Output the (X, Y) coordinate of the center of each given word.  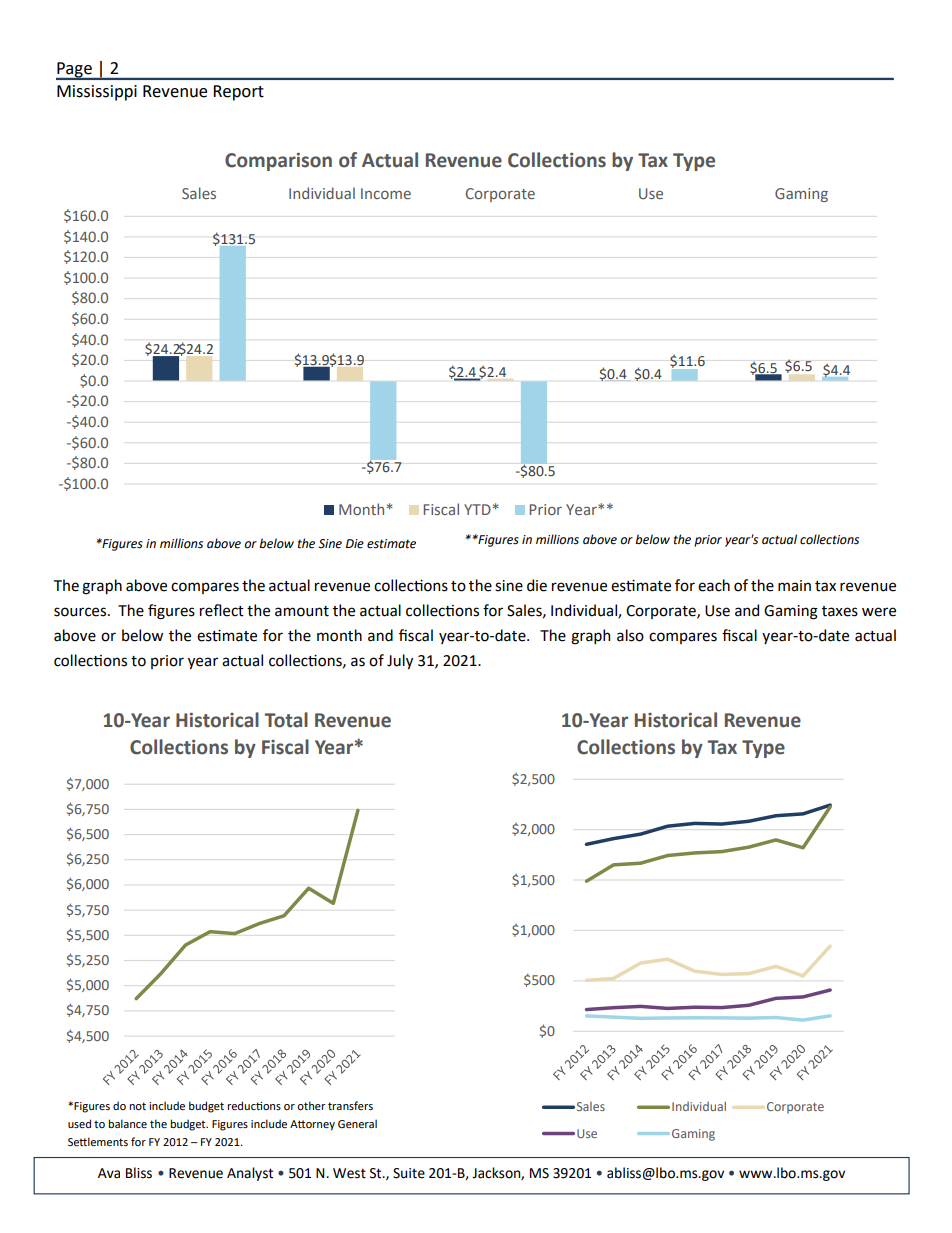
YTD (477, 509)
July (400, 661)
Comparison (278, 162)
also (630, 635)
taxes (840, 611)
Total (286, 720)
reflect (222, 610)
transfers (350, 1105)
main (794, 586)
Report (238, 93)
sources (81, 612)
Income (386, 193)
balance (127, 1123)
